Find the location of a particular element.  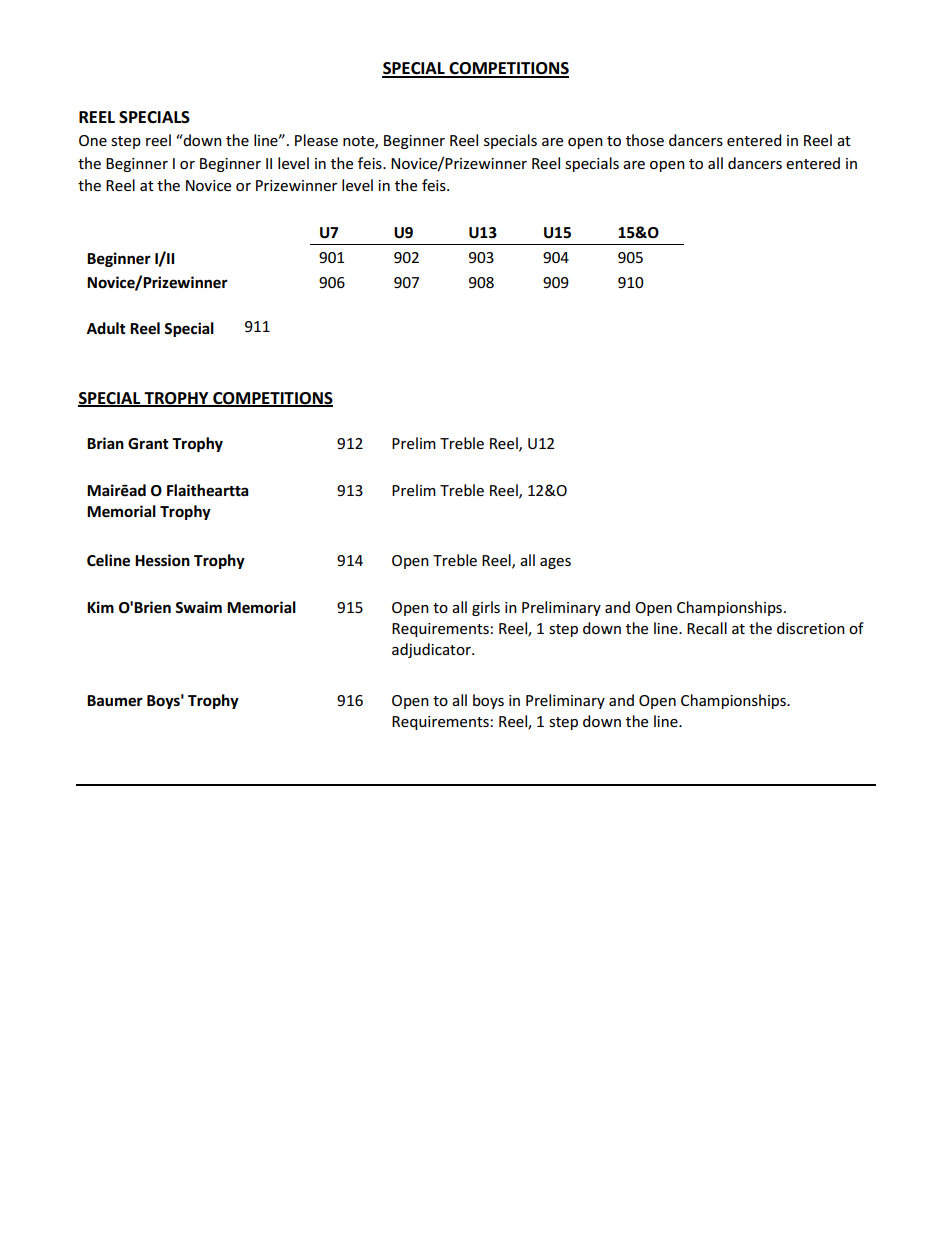

those is located at coordinates (645, 140).
